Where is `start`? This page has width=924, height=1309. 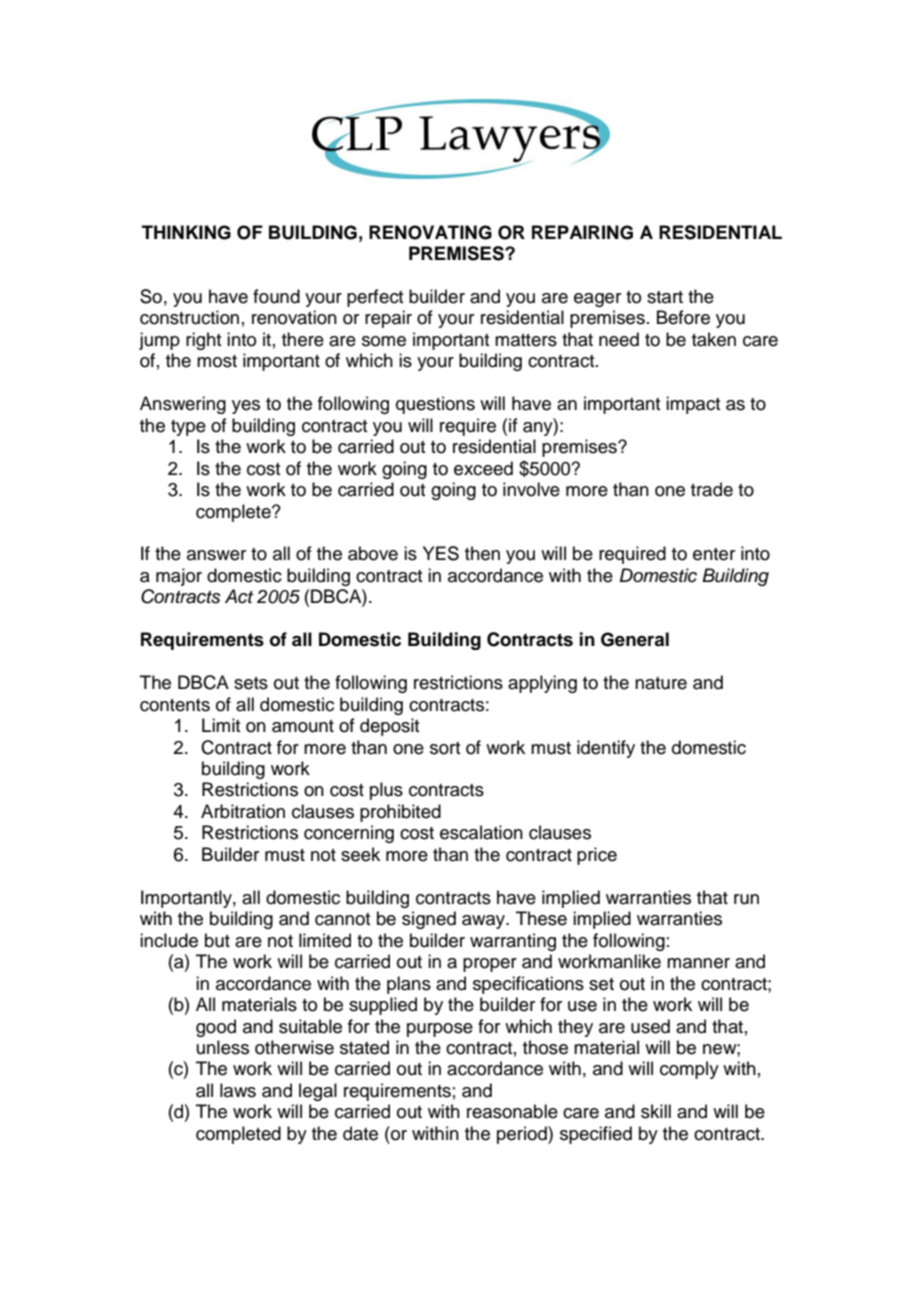 start is located at coordinates (665, 297).
